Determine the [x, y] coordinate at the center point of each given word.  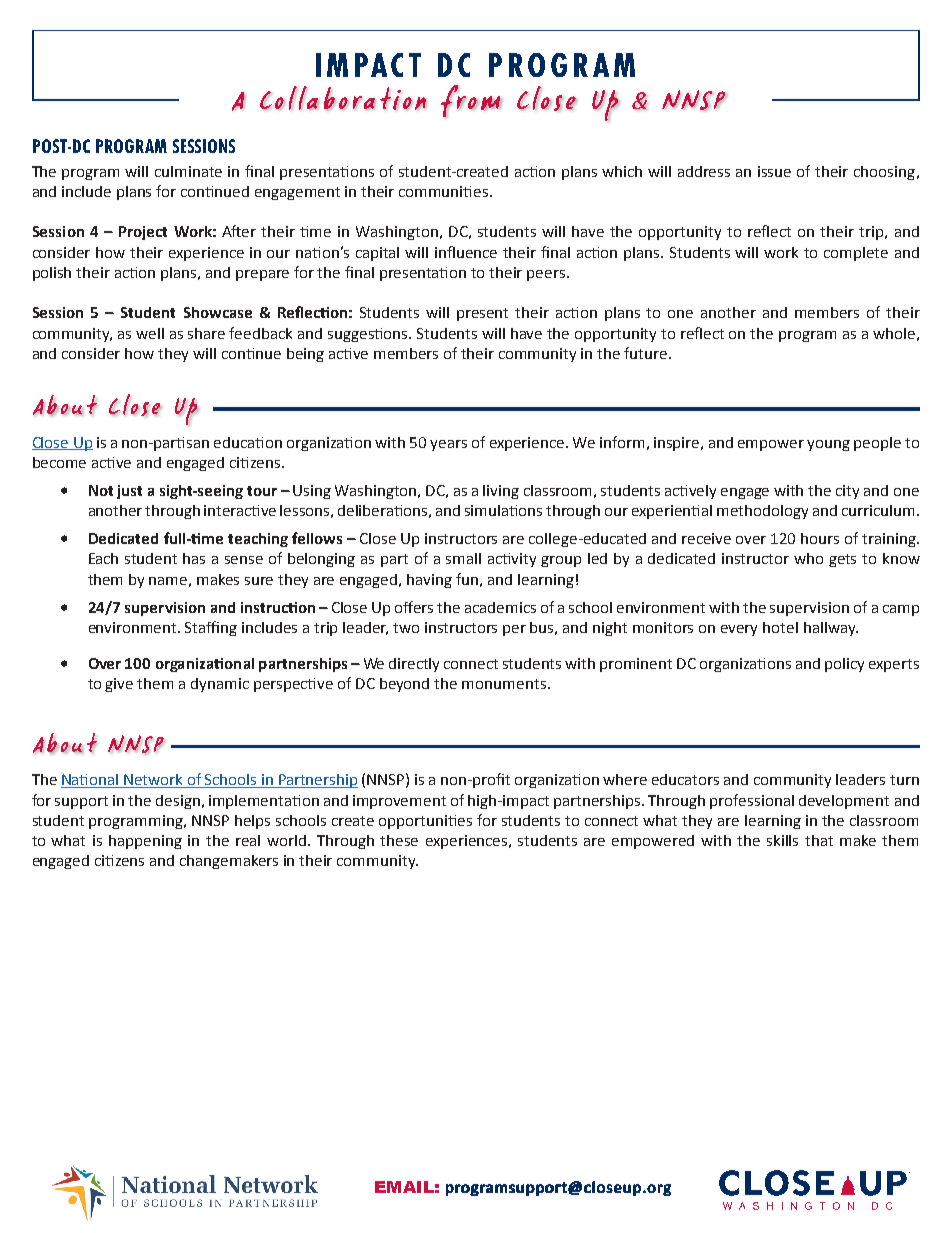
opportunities [425, 822]
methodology [762, 512]
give [119, 685]
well [150, 333]
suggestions [369, 335]
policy [844, 665]
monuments [504, 684]
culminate [188, 171]
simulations [503, 510]
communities [445, 191]
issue [774, 171]
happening [145, 842]
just [129, 492]
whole [894, 333]
